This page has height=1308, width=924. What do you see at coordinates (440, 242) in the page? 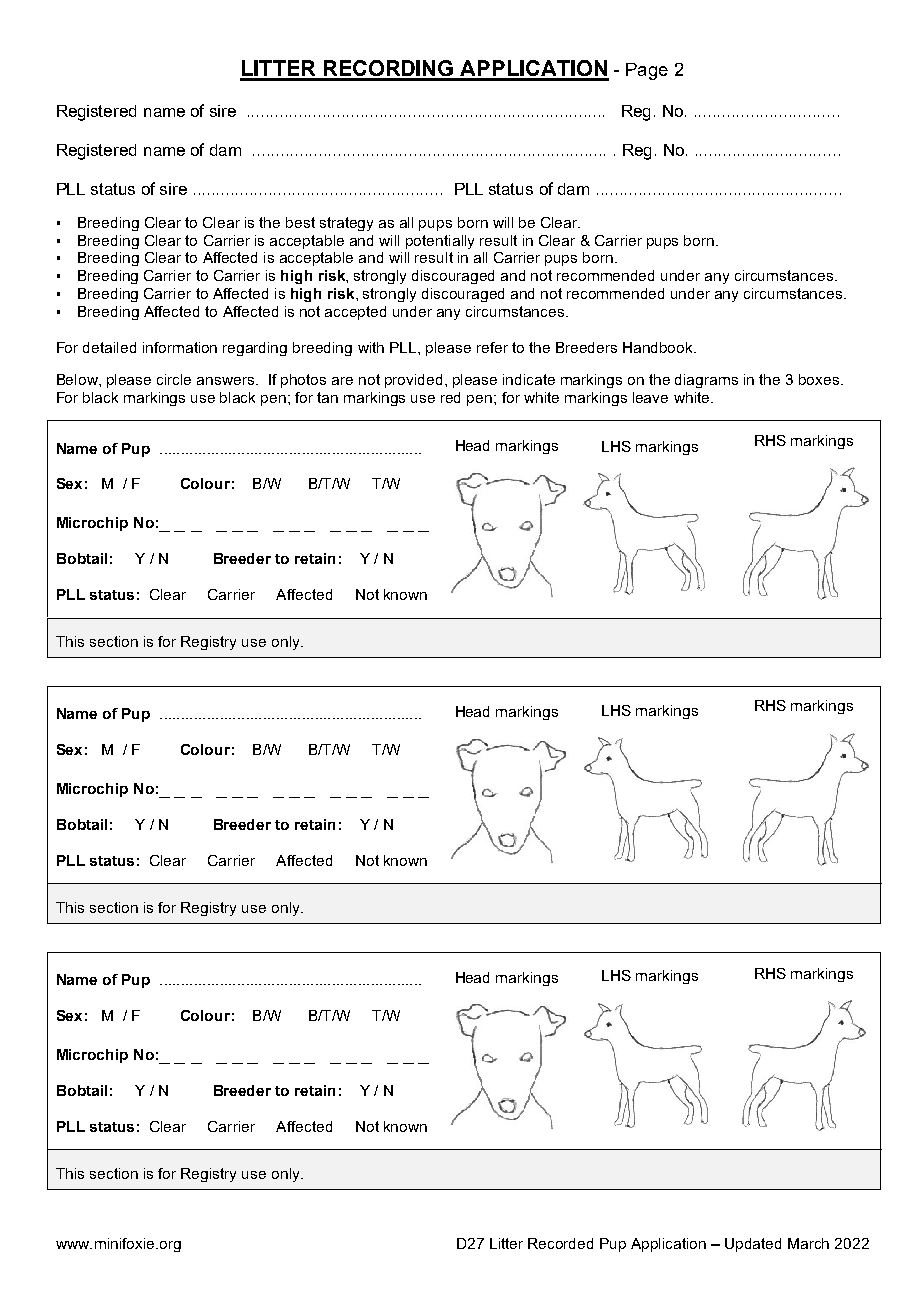
I see `potentially` at bounding box center [440, 242].
